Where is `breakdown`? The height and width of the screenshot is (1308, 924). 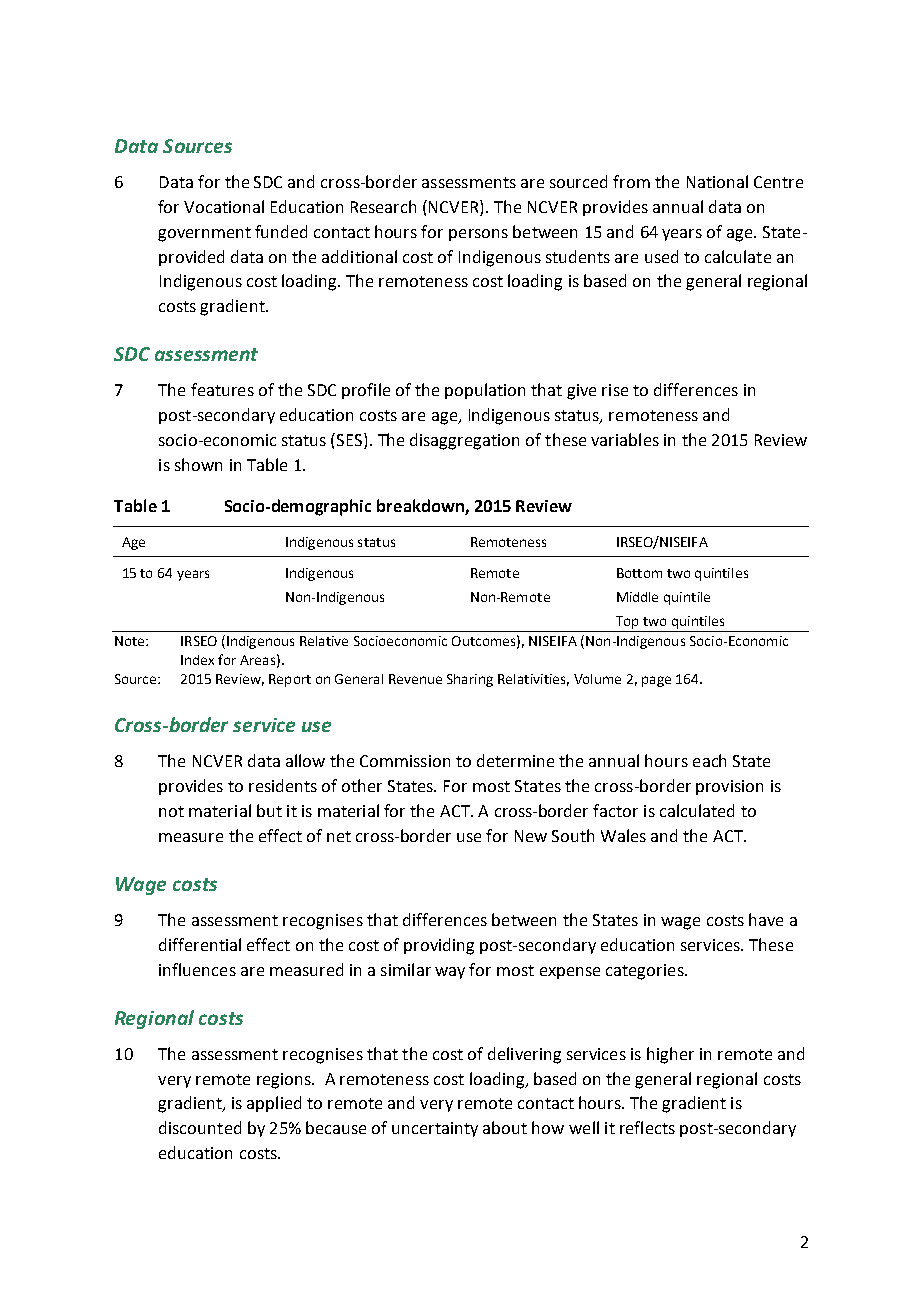
breakdown is located at coordinates (421, 507).
